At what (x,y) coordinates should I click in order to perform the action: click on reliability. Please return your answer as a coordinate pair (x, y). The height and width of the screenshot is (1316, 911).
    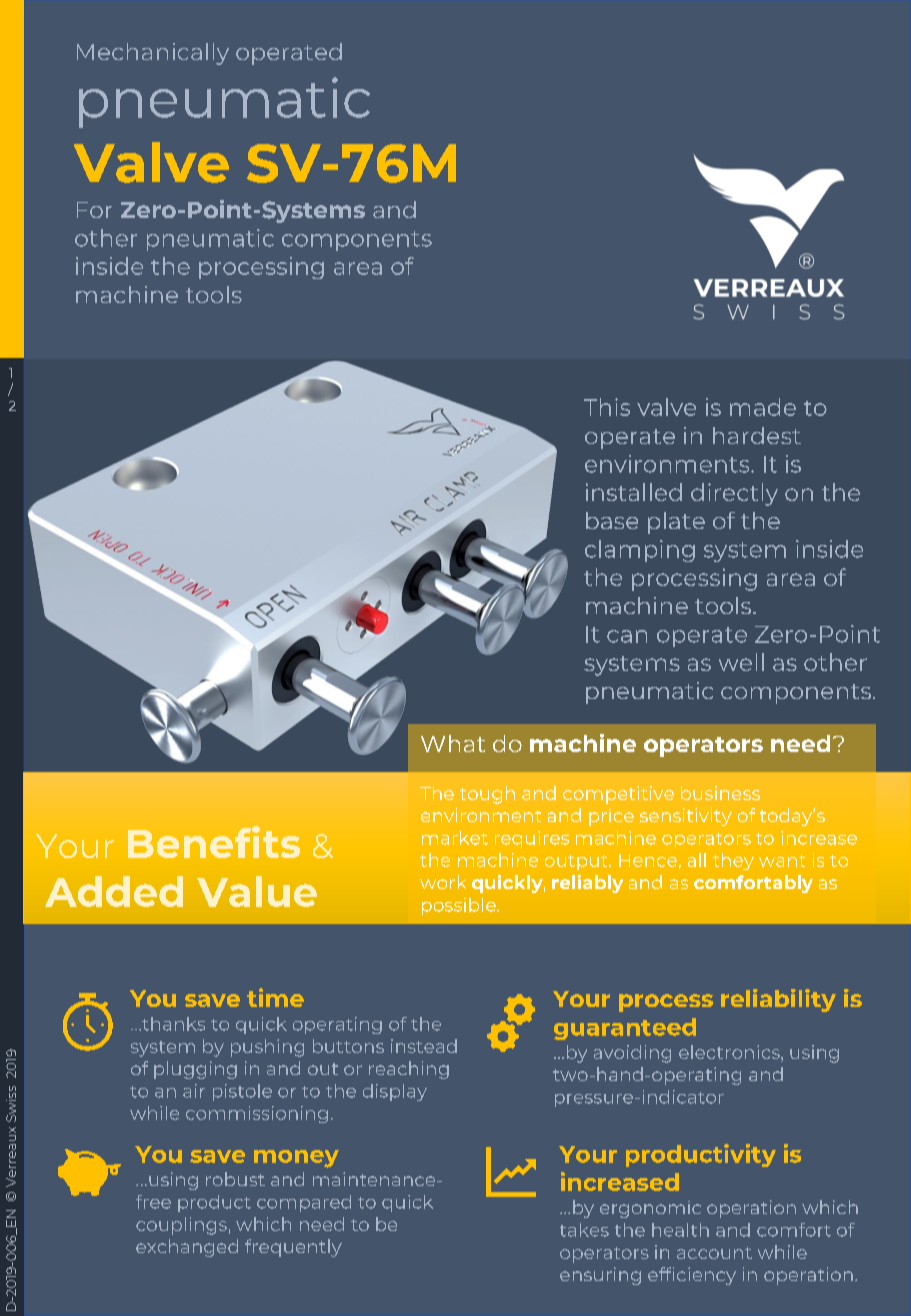
    Looking at the image, I should click on (778, 1000).
